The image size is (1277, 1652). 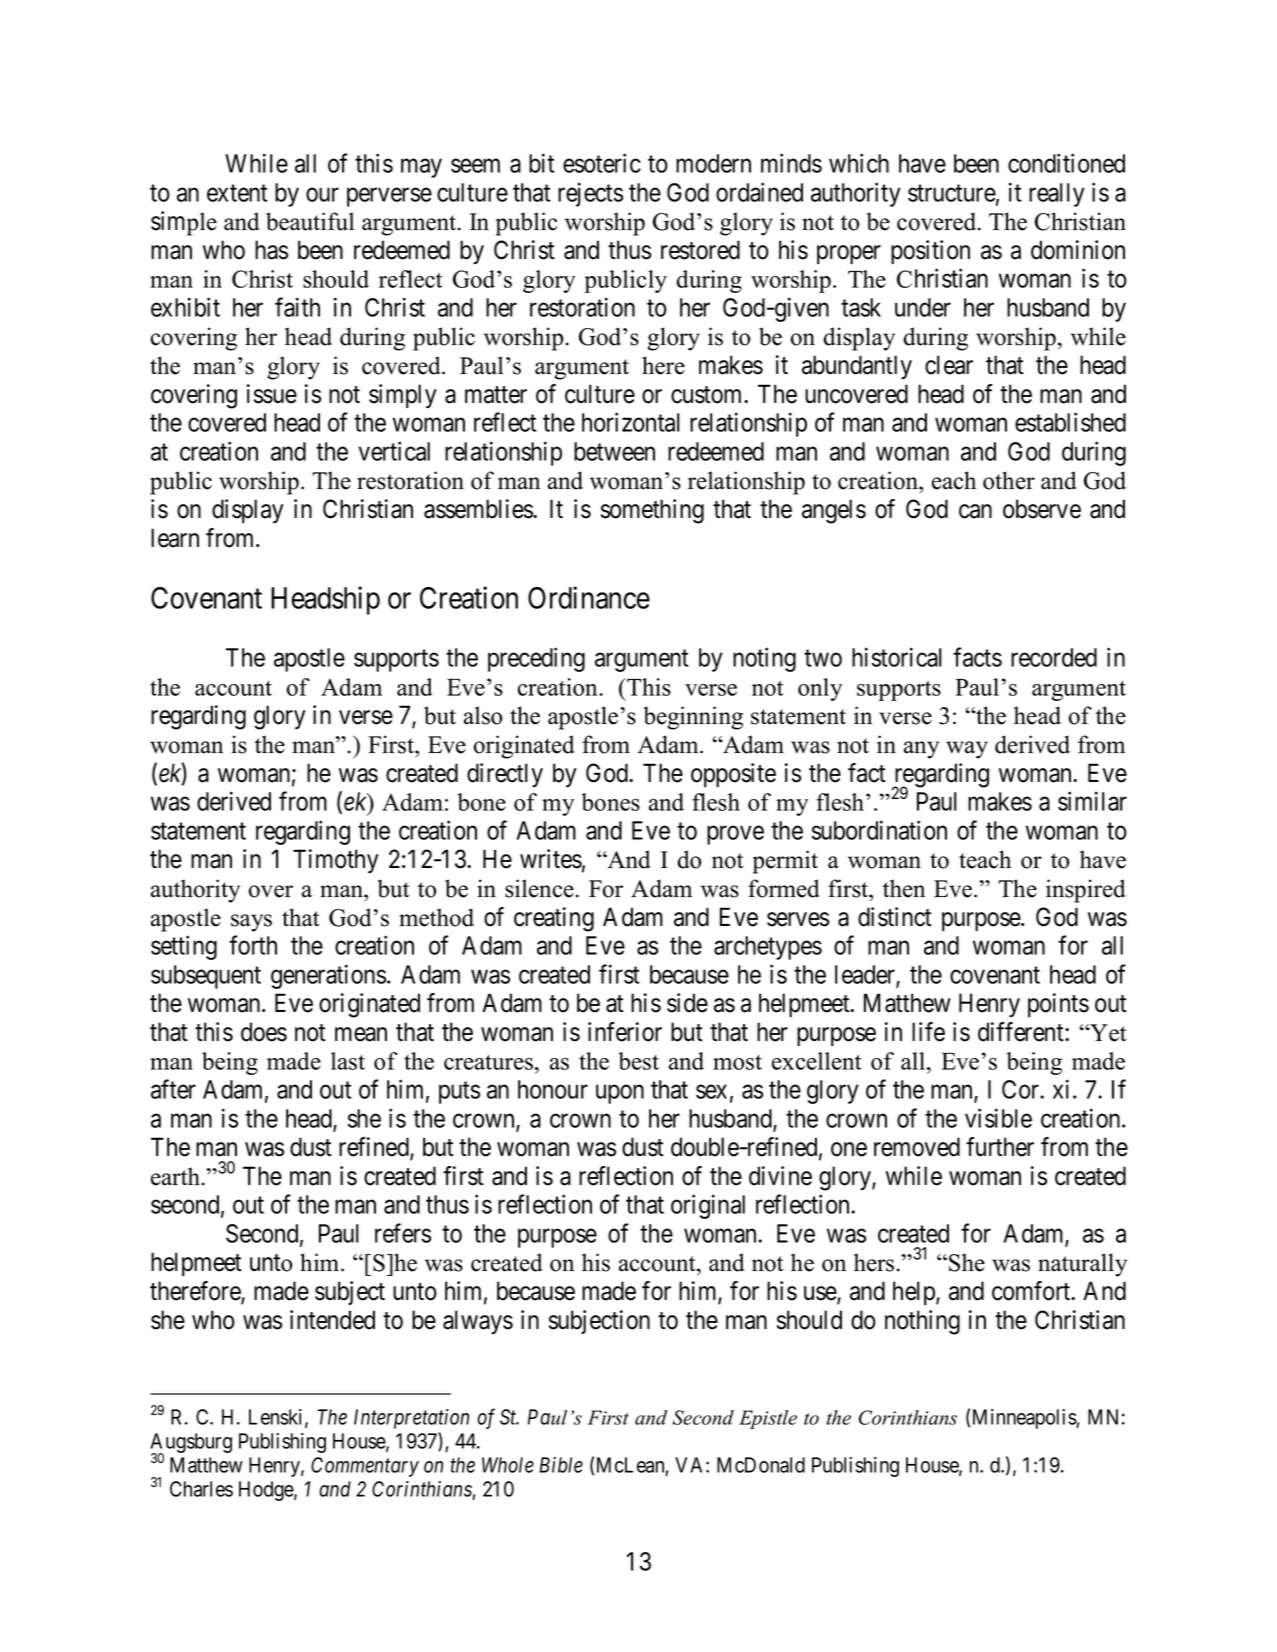 I want to click on really, so click(x=1057, y=195).
